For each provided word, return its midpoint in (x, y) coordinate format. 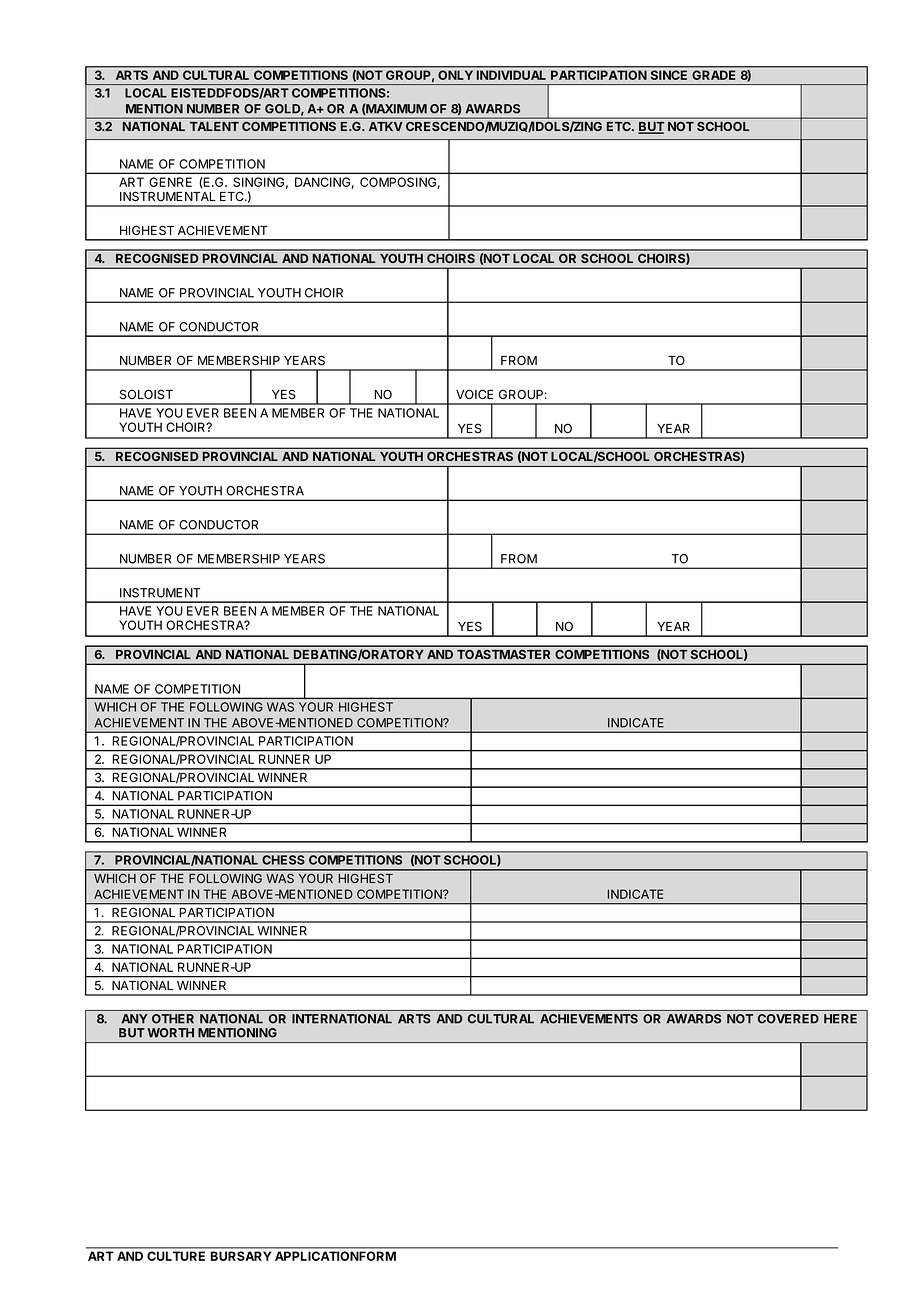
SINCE (669, 74)
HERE (840, 1019)
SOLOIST (146, 394)
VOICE (474, 394)
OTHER (173, 1019)
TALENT (214, 126)
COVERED (788, 1019)
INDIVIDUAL (511, 74)
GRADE (714, 74)
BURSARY (241, 1256)
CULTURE (176, 1256)
